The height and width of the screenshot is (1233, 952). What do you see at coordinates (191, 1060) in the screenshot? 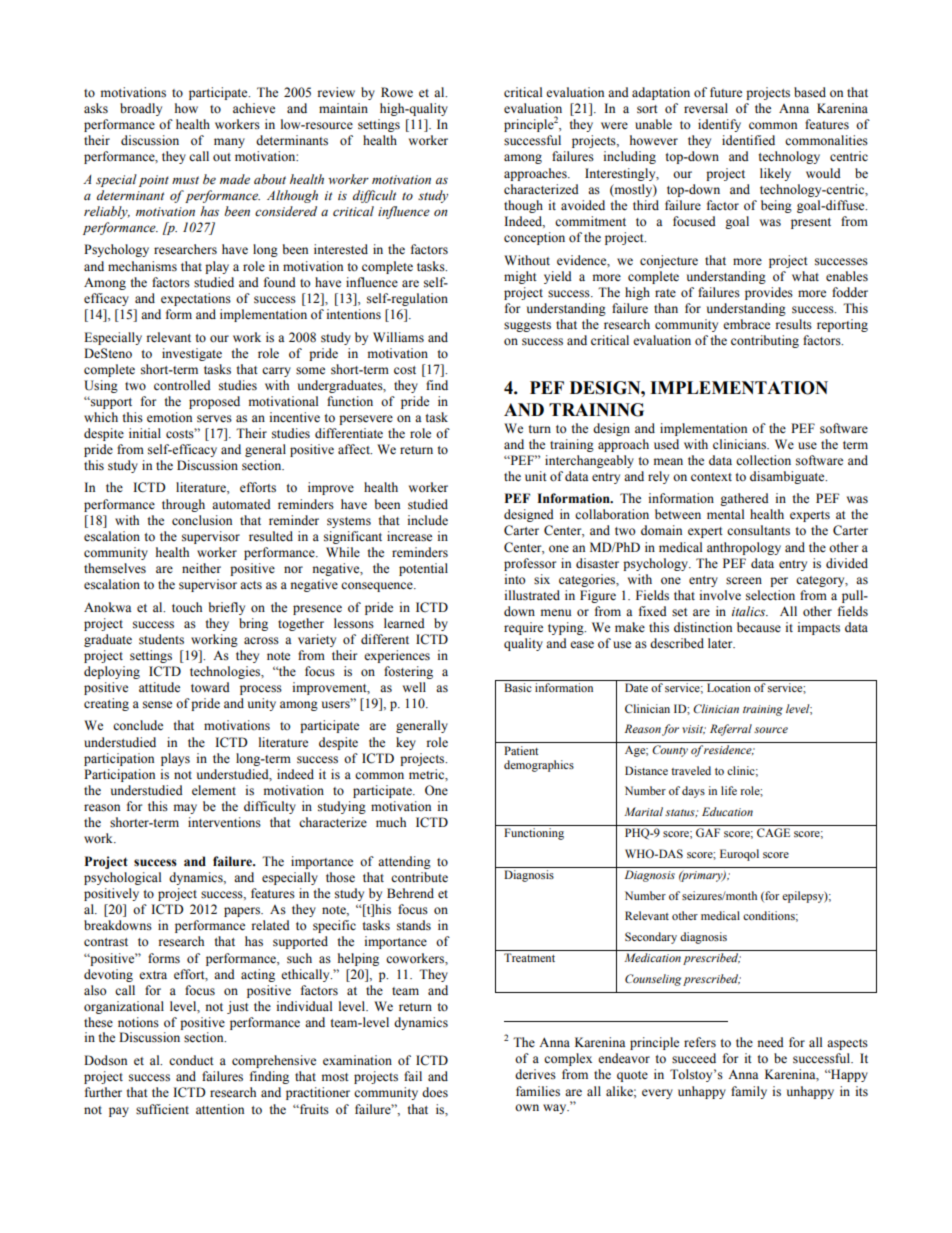
I see `conduct` at bounding box center [191, 1060].
